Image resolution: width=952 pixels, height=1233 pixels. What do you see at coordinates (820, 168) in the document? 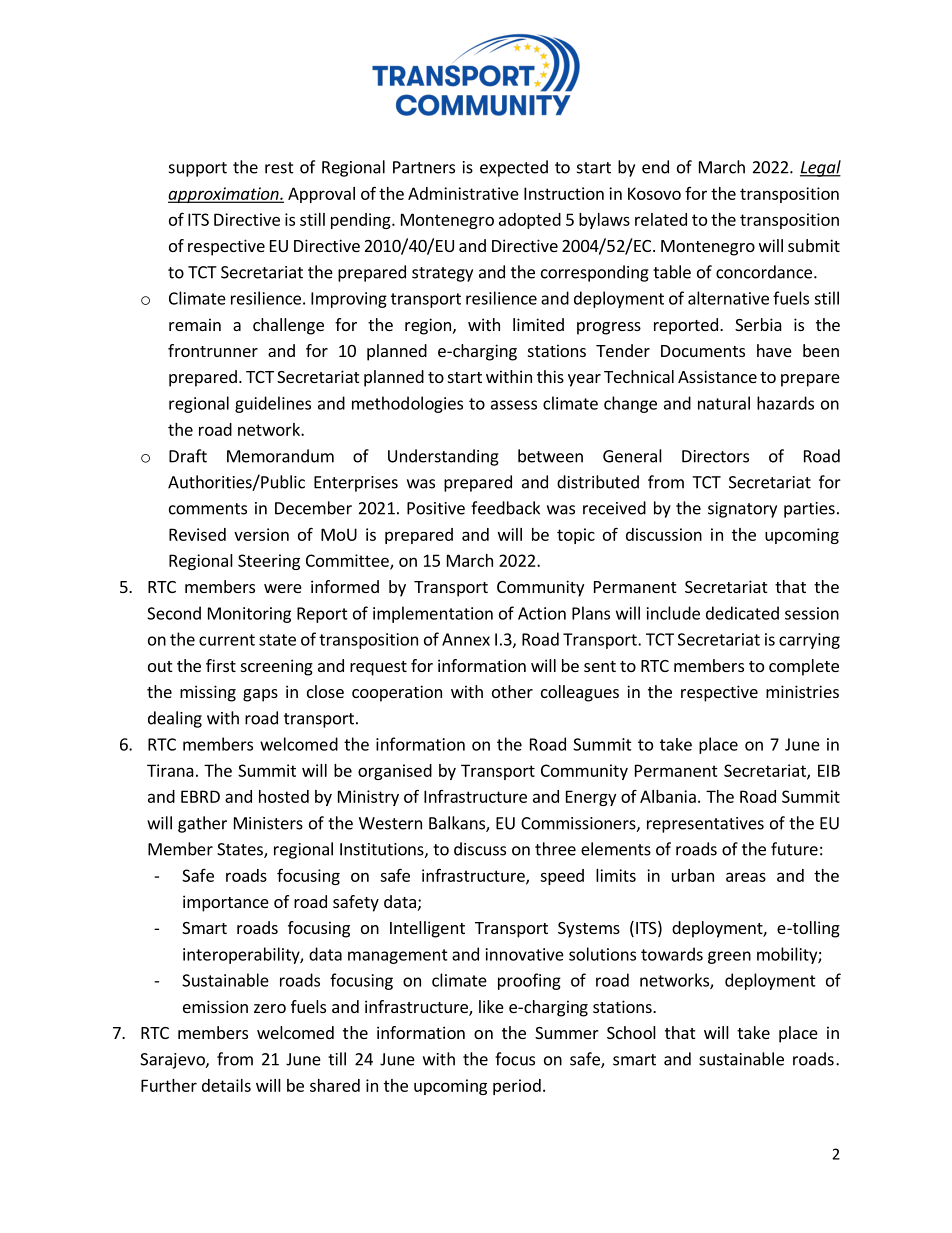
I see `Legal` at bounding box center [820, 168].
